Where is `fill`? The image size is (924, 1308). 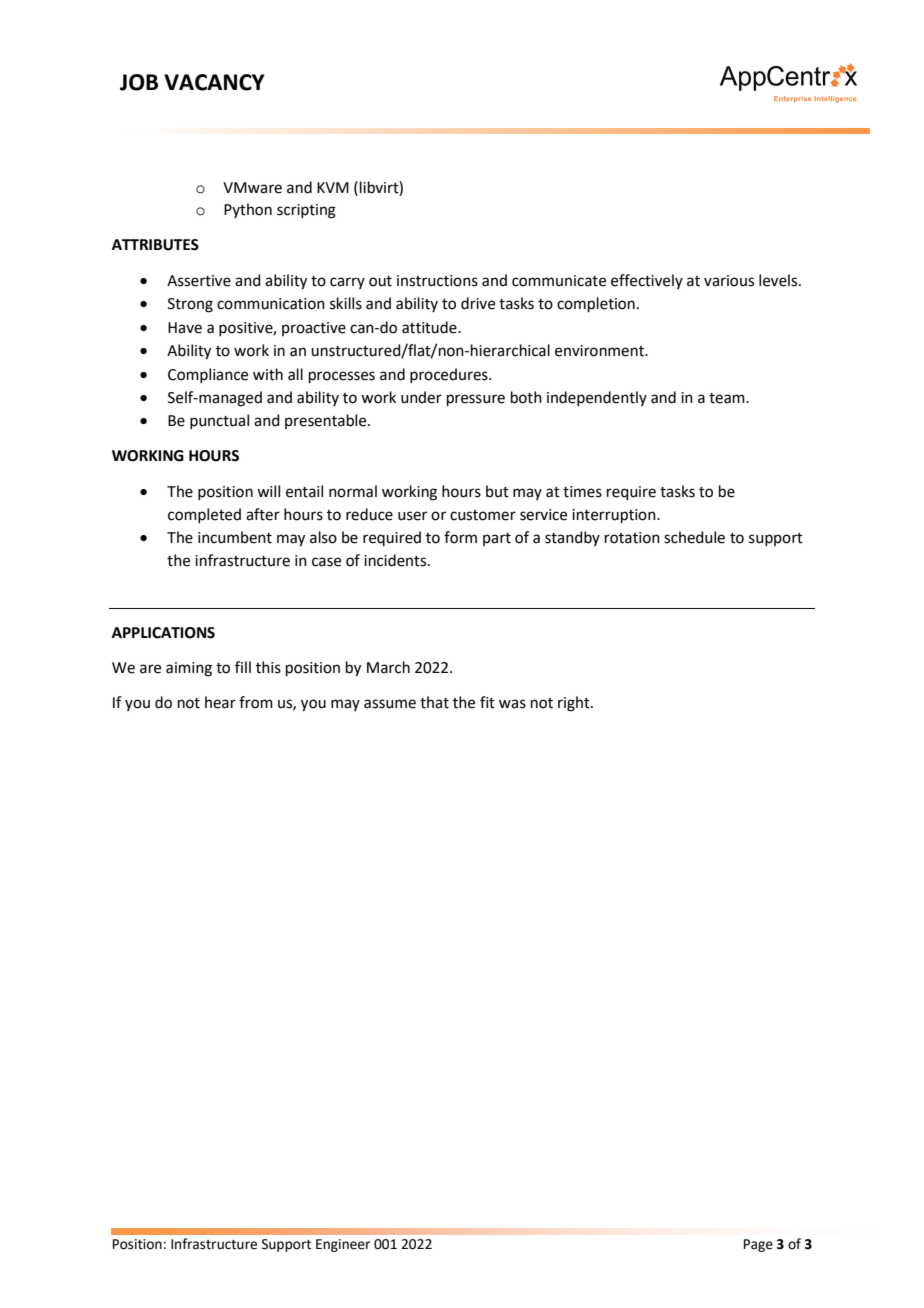 fill is located at coordinates (243, 667).
